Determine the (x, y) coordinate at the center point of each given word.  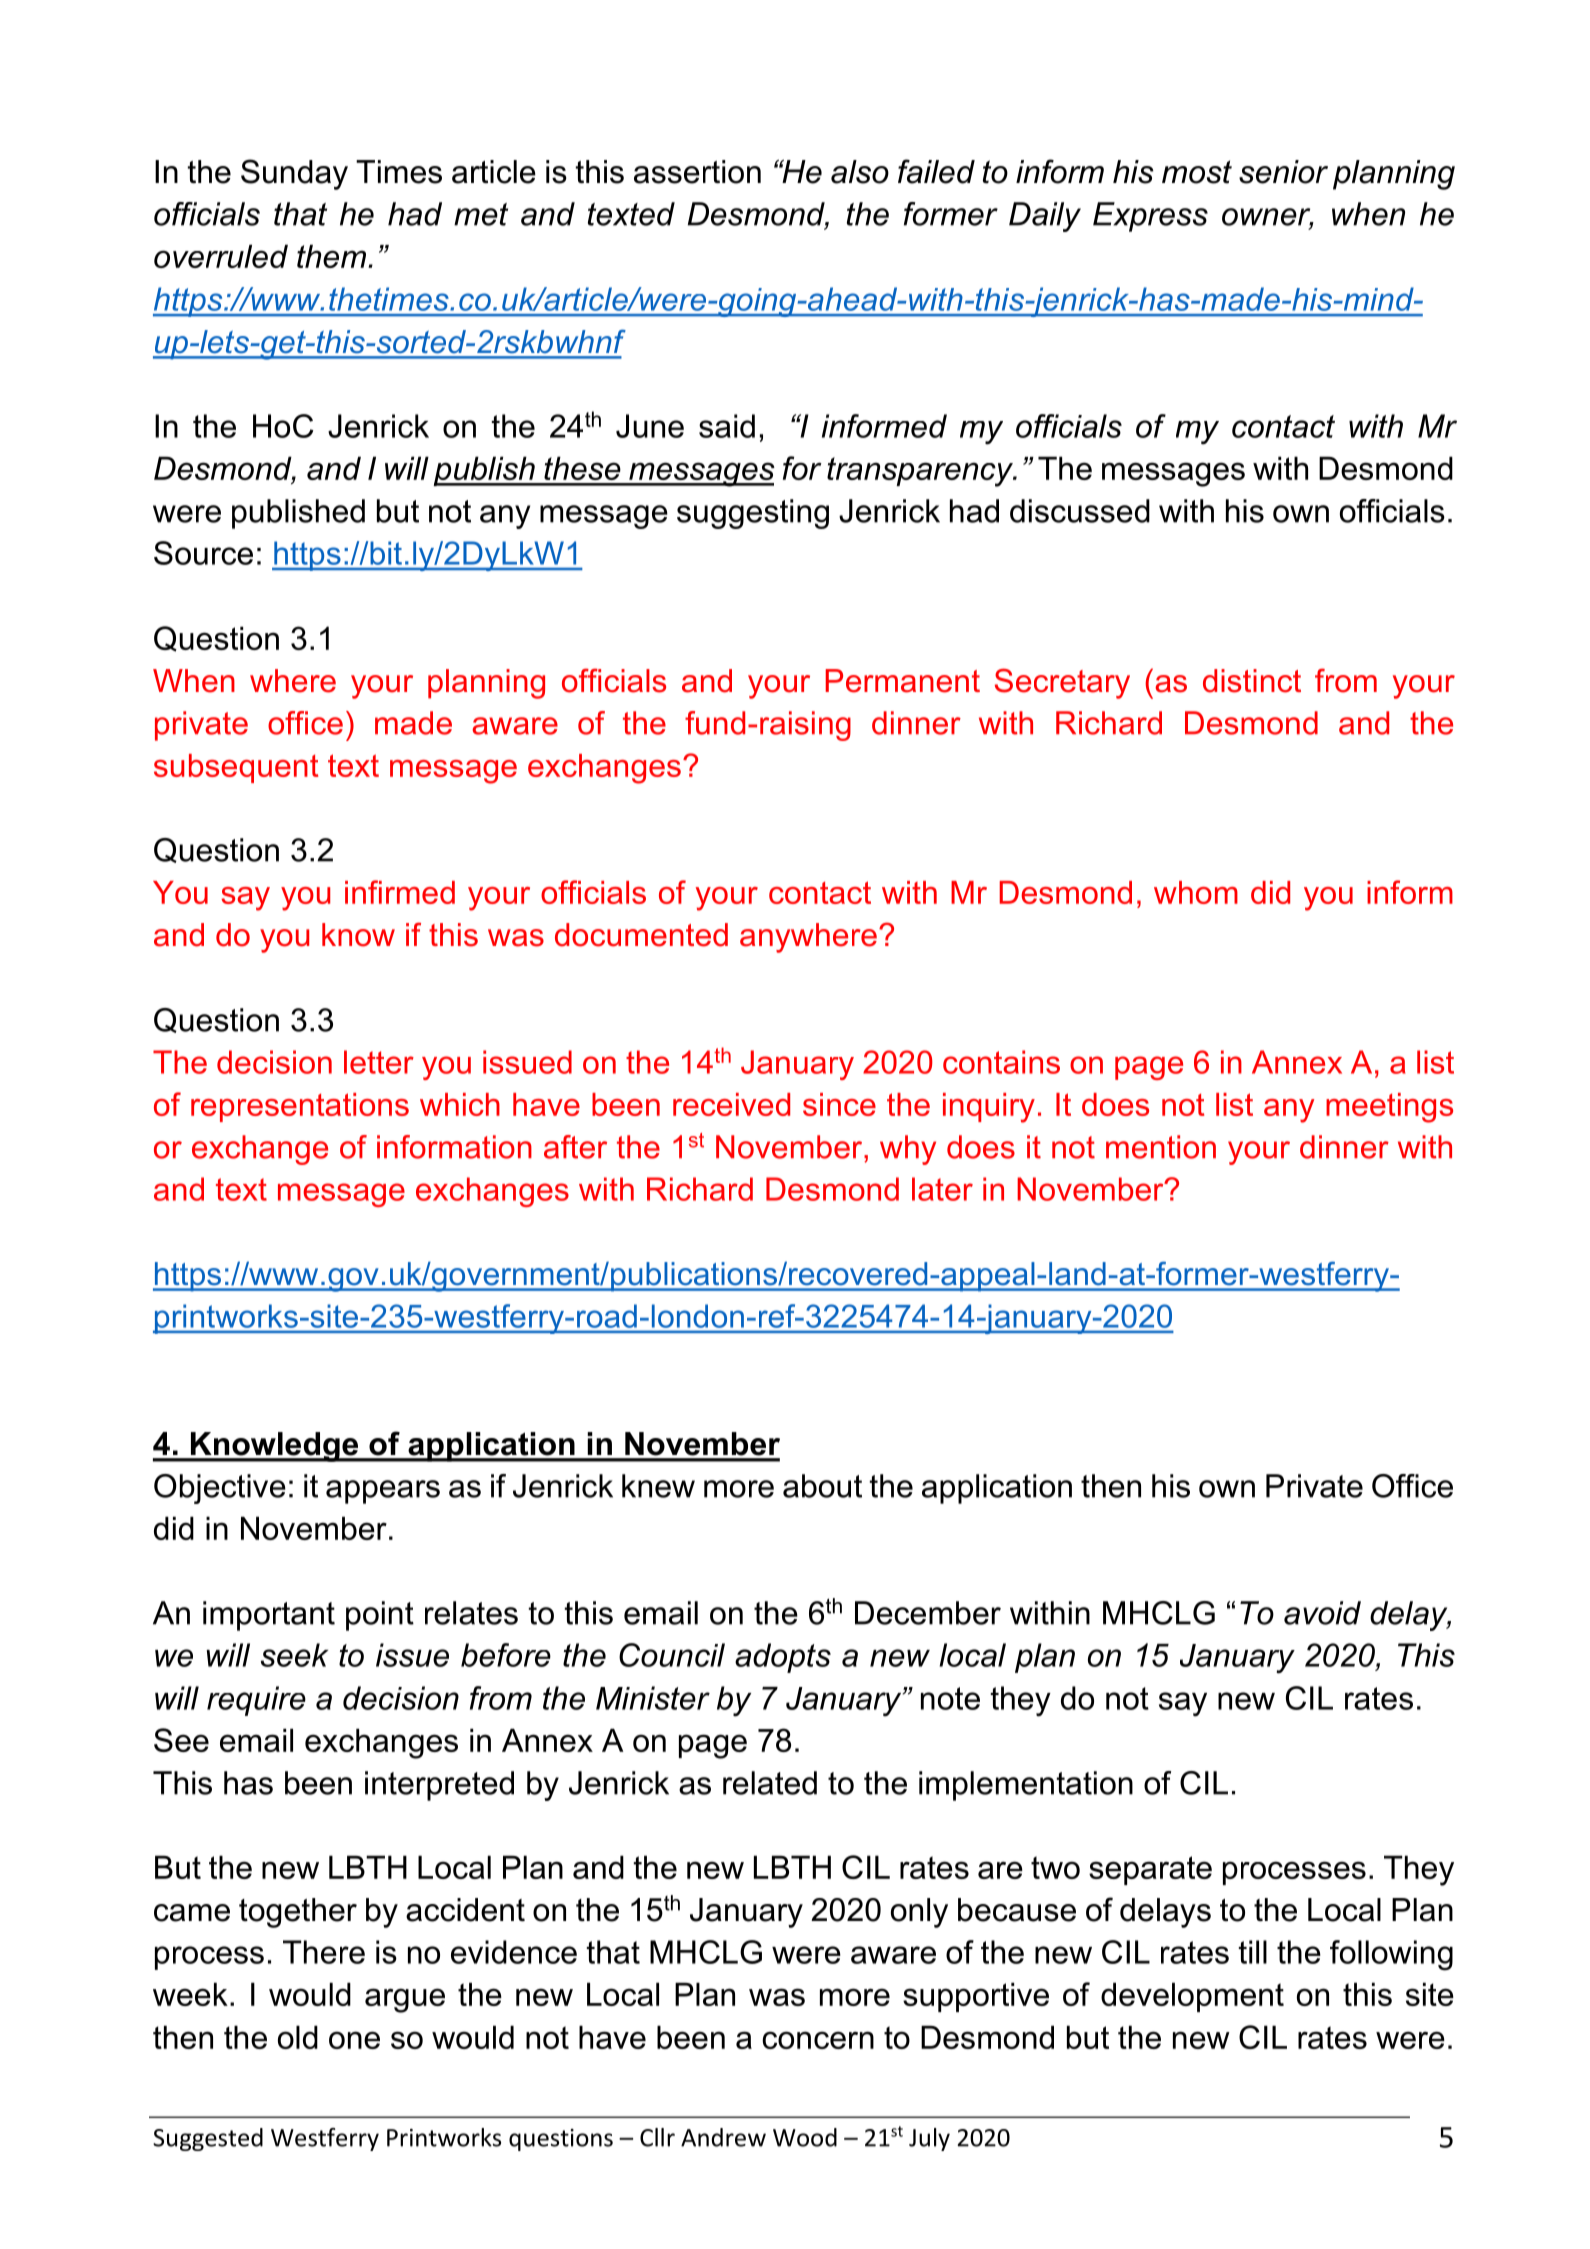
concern (818, 2040)
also (860, 172)
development (1192, 1997)
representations (300, 1107)
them (331, 256)
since (839, 1104)
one (354, 2040)
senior (1283, 172)
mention (1161, 1147)
